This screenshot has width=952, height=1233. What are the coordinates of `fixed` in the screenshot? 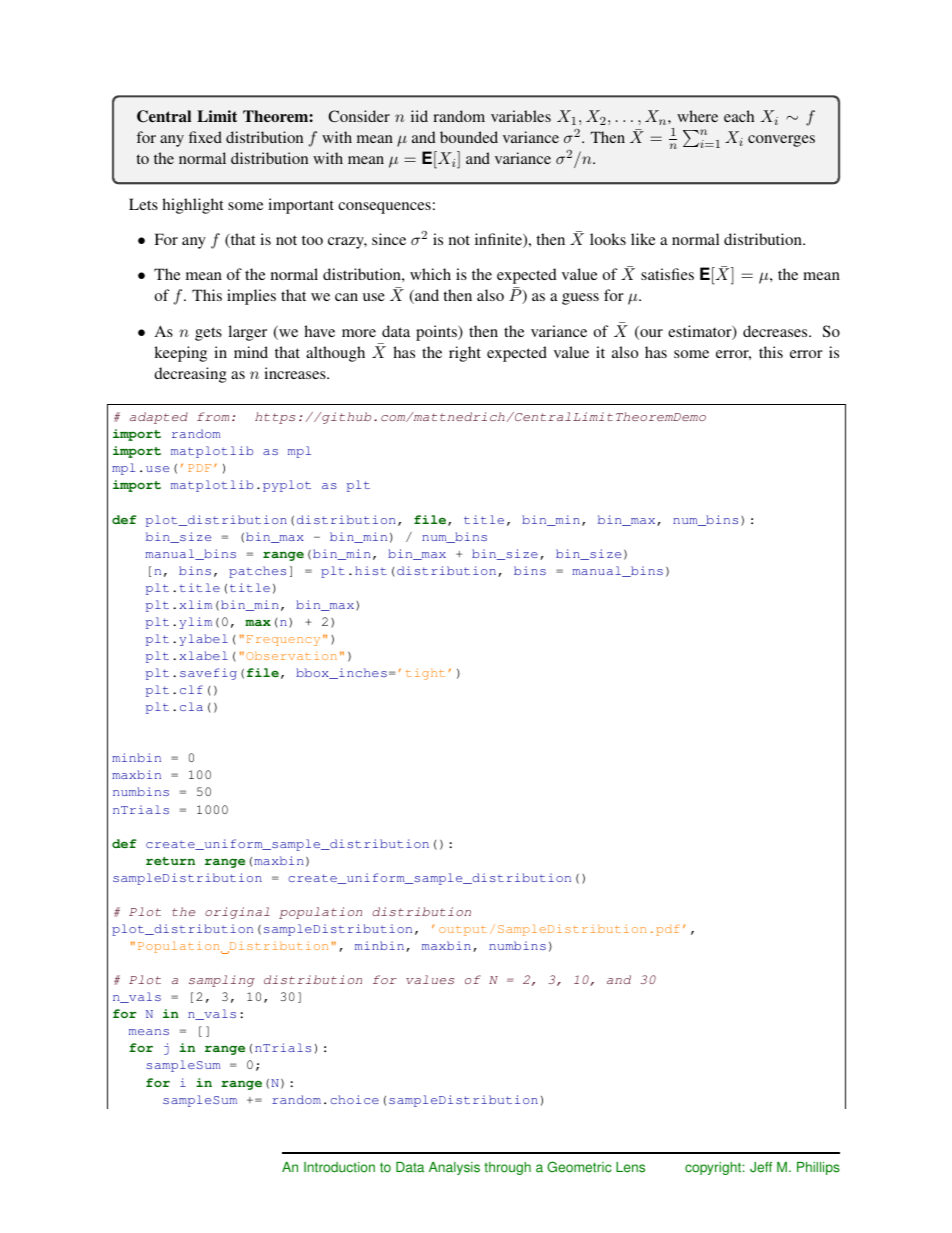 It's located at (205, 137).
